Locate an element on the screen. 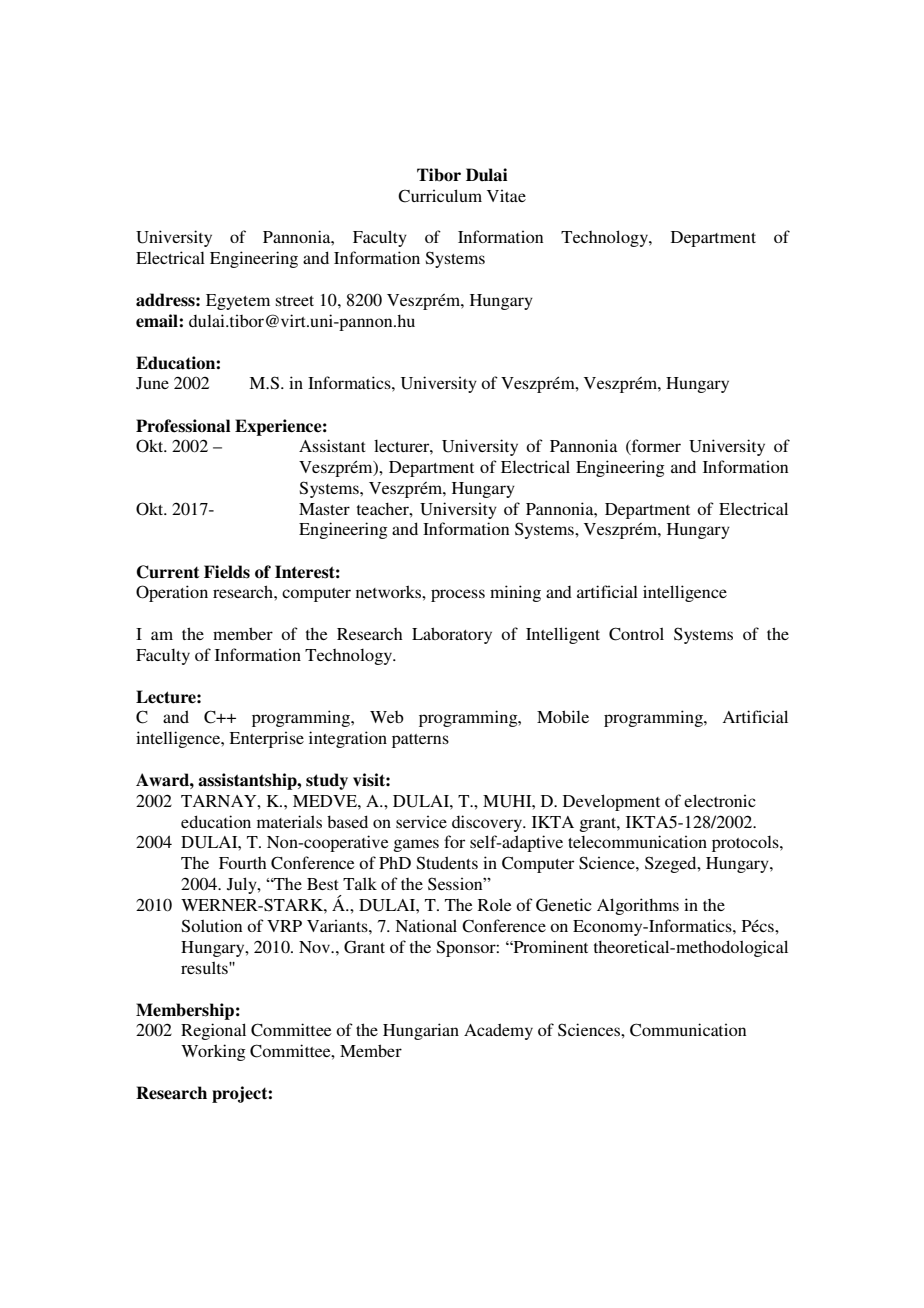 The height and width of the screenshot is (1308, 924). Regional is located at coordinates (213, 1031).
